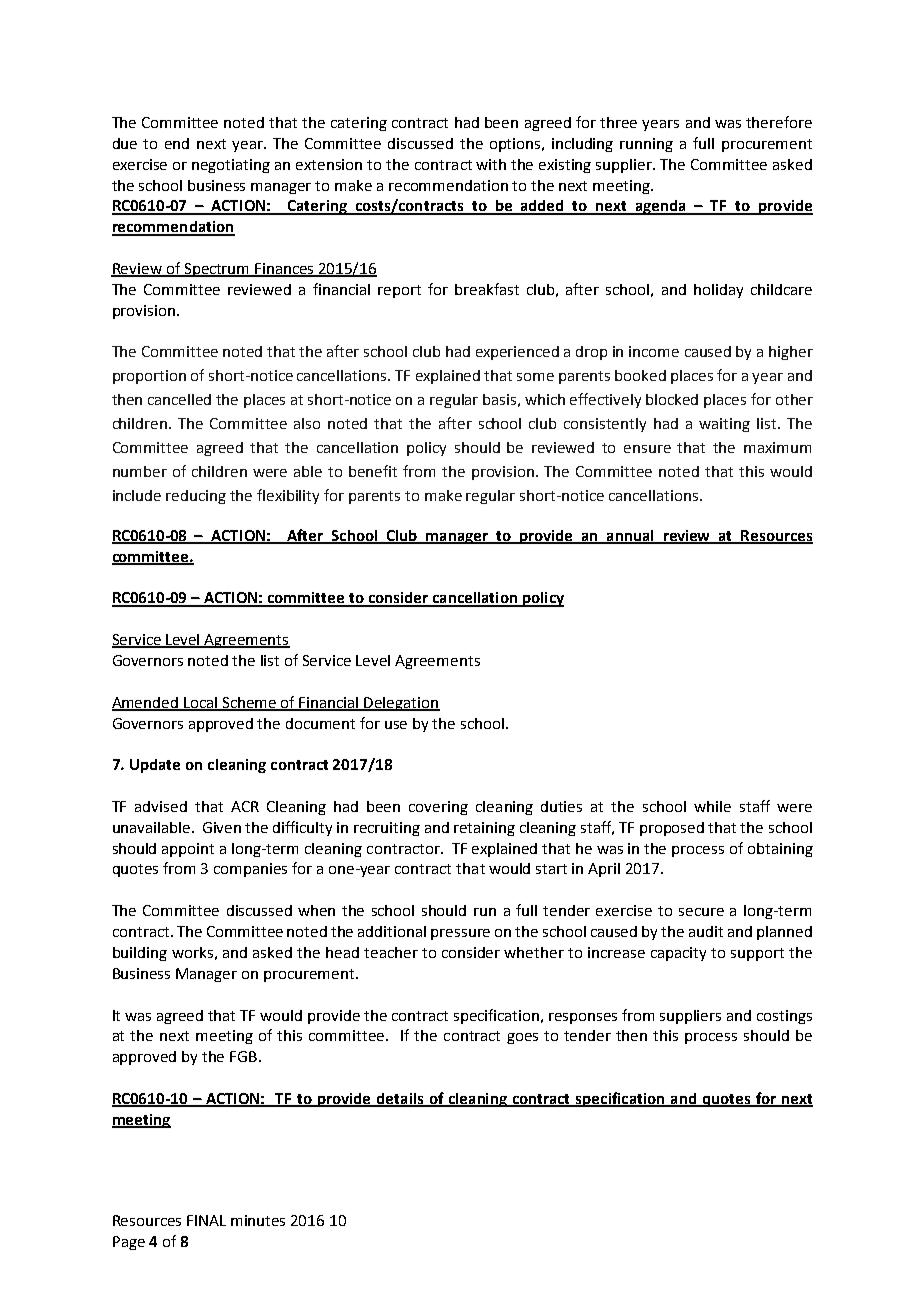 Image resolution: width=924 pixels, height=1308 pixels. What do you see at coordinates (206, 1220) in the document?
I see `FINAL` at bounding box center [206, 1220].
